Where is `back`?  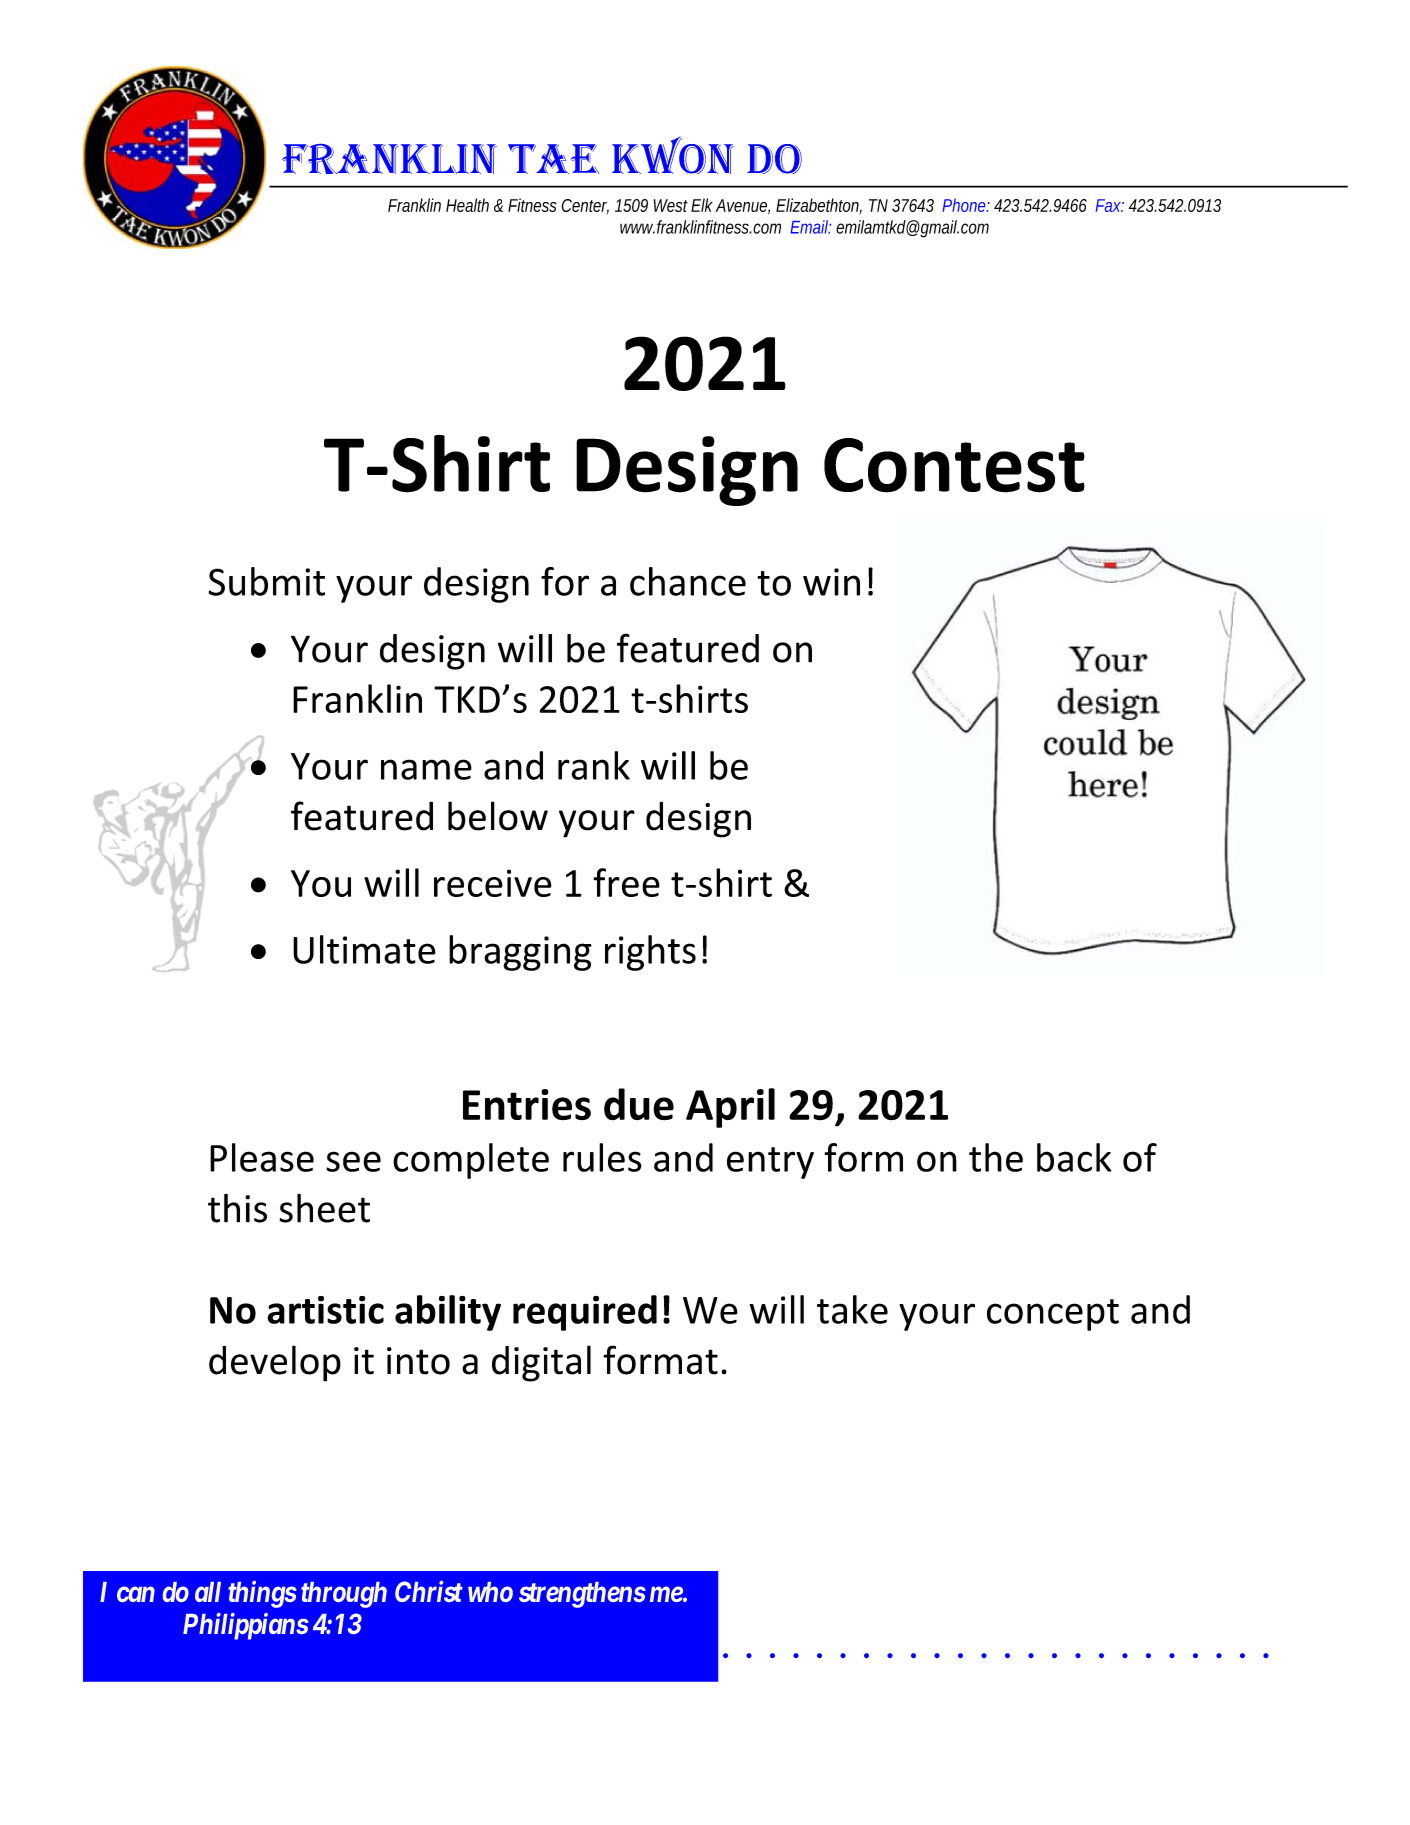 back is located at coordinates (1074, 1157).
